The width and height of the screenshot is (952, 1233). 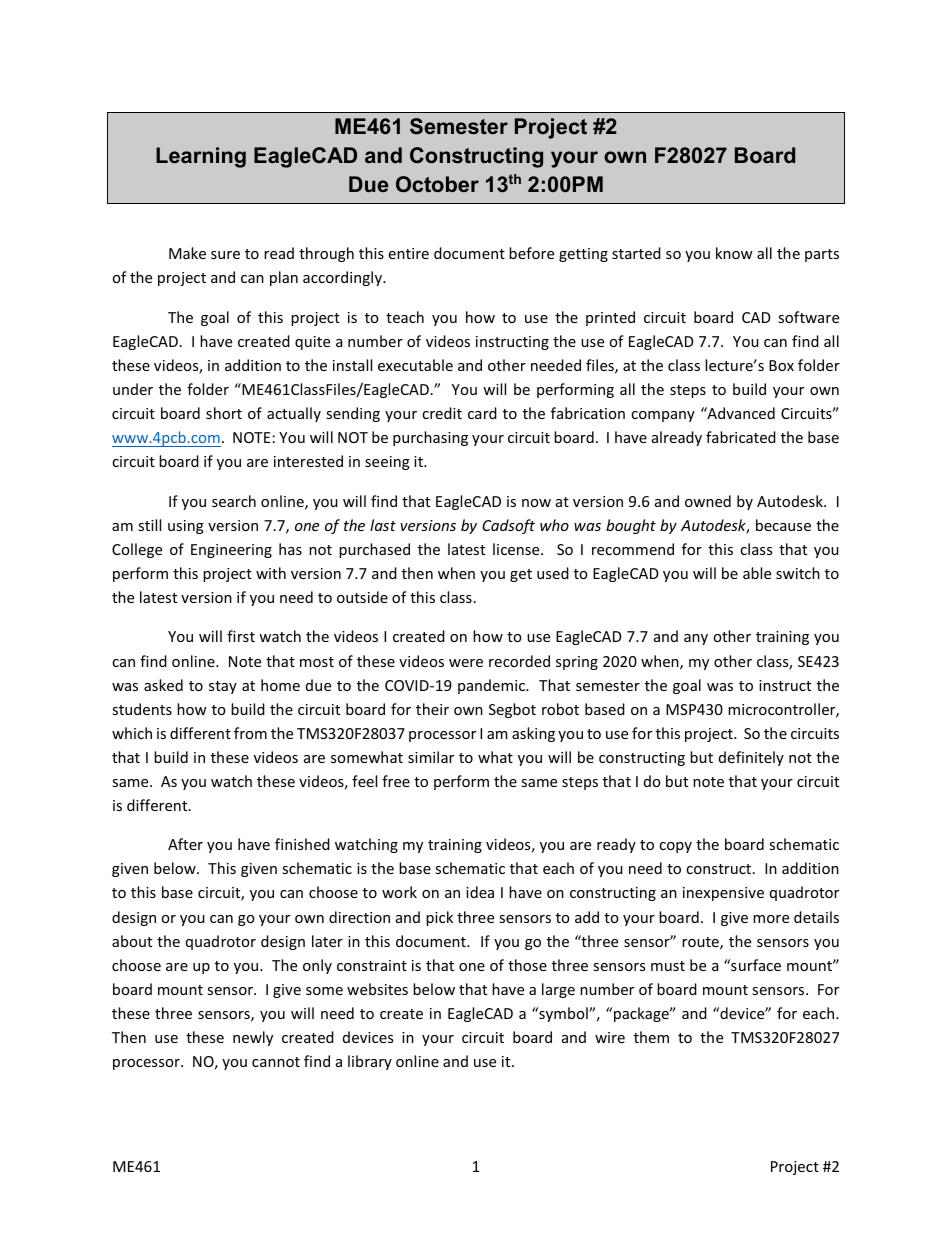 I want to click on from, so click(x=250, y=733).
